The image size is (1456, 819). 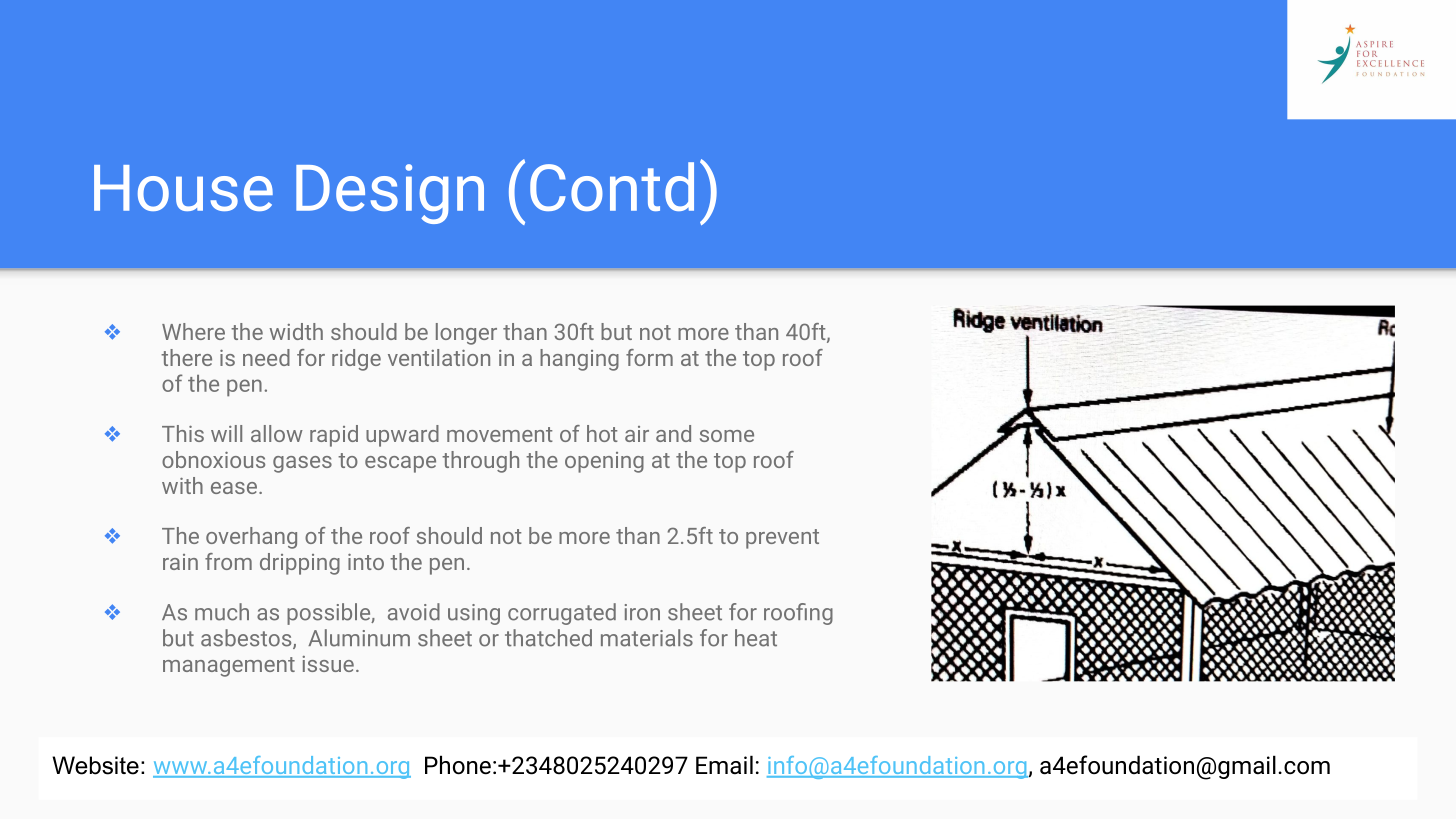 What do you see at coordinates (724, 765) in the screenshot?
I see `Email` at bounding box center [724, 765].
